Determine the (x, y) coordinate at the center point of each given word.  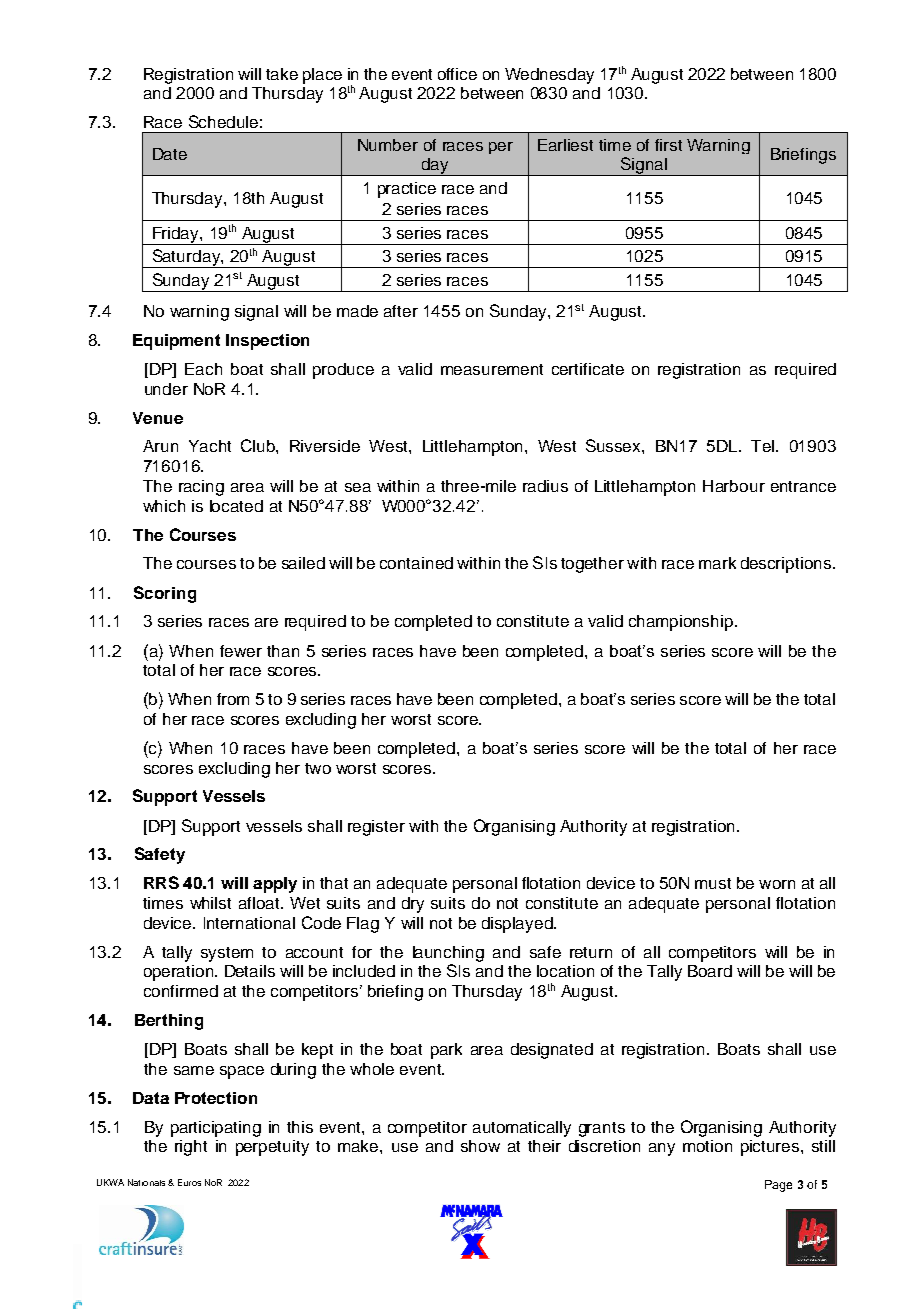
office (457, 74)
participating (216, 1129)
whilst (210, 903)
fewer (241, 651)
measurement (492, 369)
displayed (518, 925)
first (668, 145)
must (713, 883)
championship (681, 623)
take (282, 74)
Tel (762, 446)
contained (416, 563)
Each (203, 369)
